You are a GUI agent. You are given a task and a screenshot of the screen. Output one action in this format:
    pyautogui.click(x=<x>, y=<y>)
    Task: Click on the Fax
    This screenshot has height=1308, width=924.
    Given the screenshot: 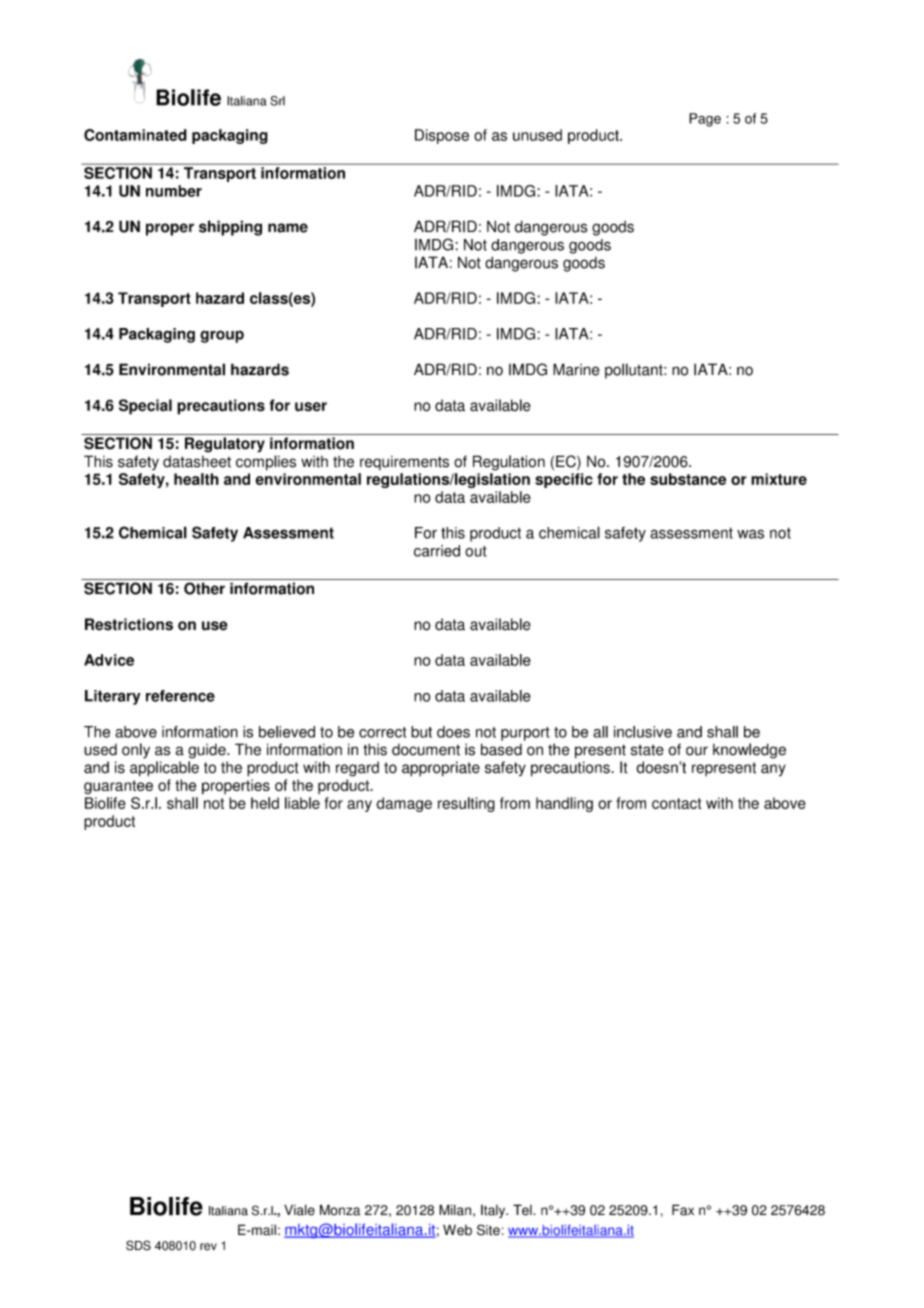 What is the action you would take?
    pyautogui.click(x=683, y=1210)
